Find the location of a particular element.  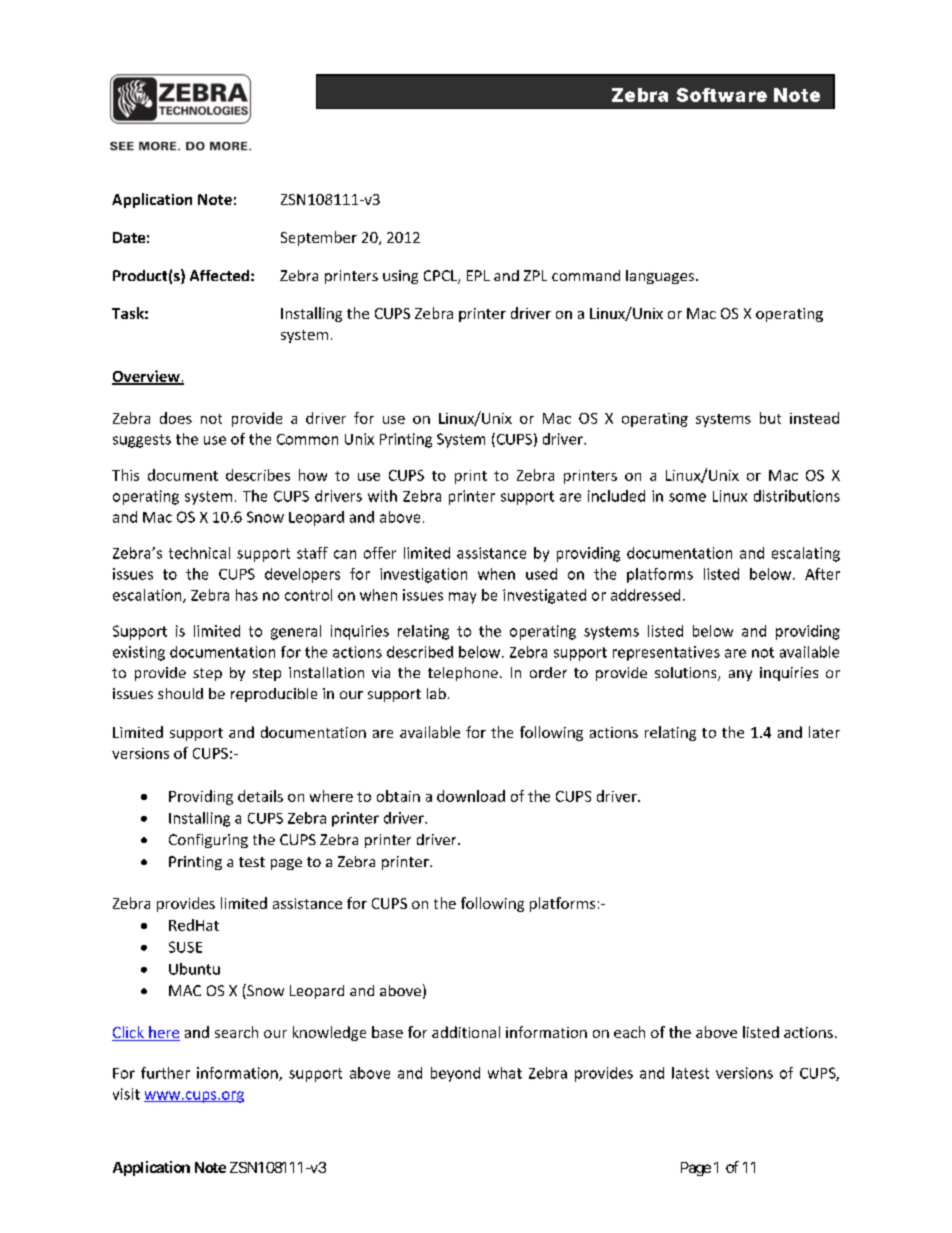

using is located at coordinates (400, 277).
